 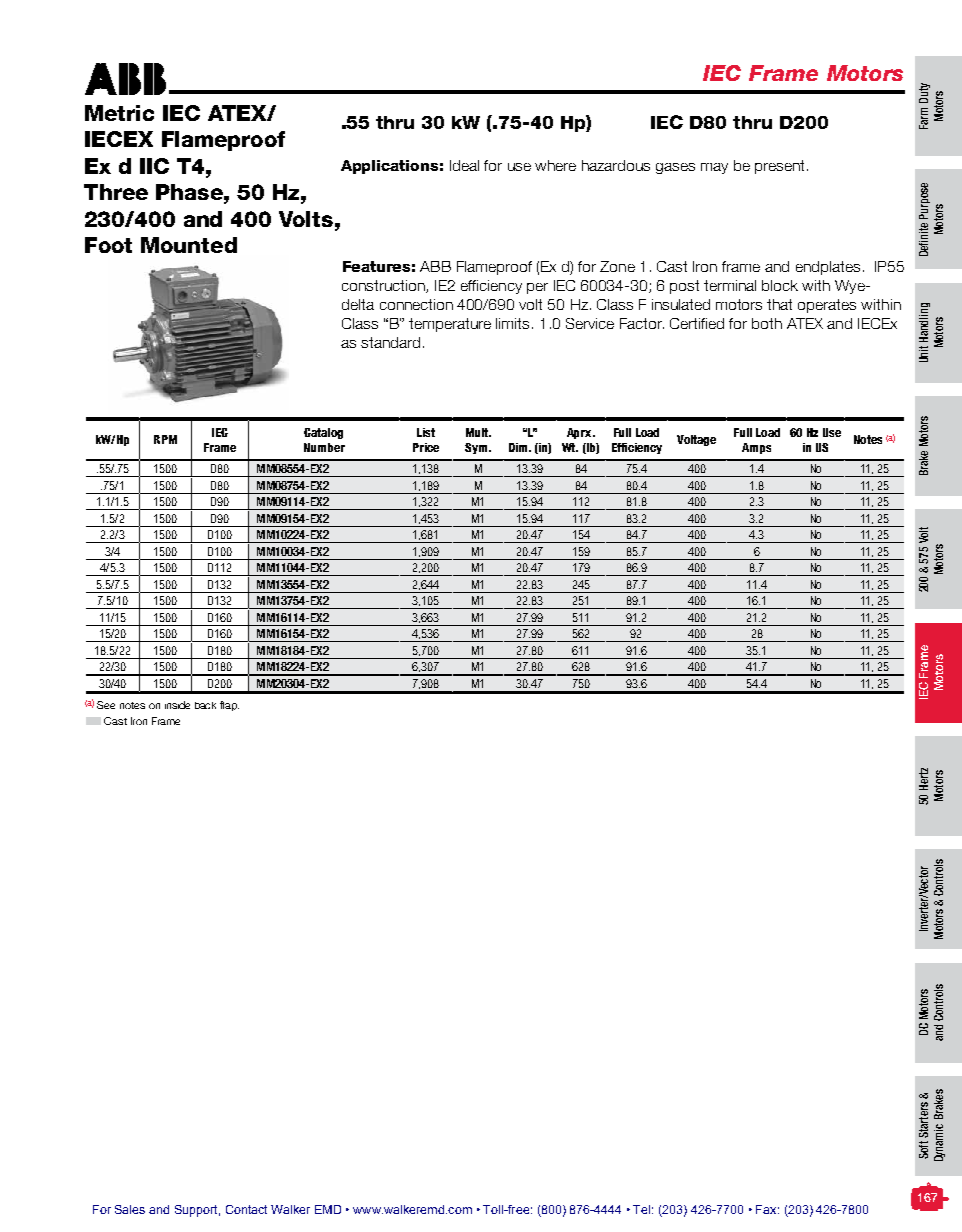 What do you see at coordinates (390, 342) in the image?
I see `standard` at bounding box center [390, 342].
